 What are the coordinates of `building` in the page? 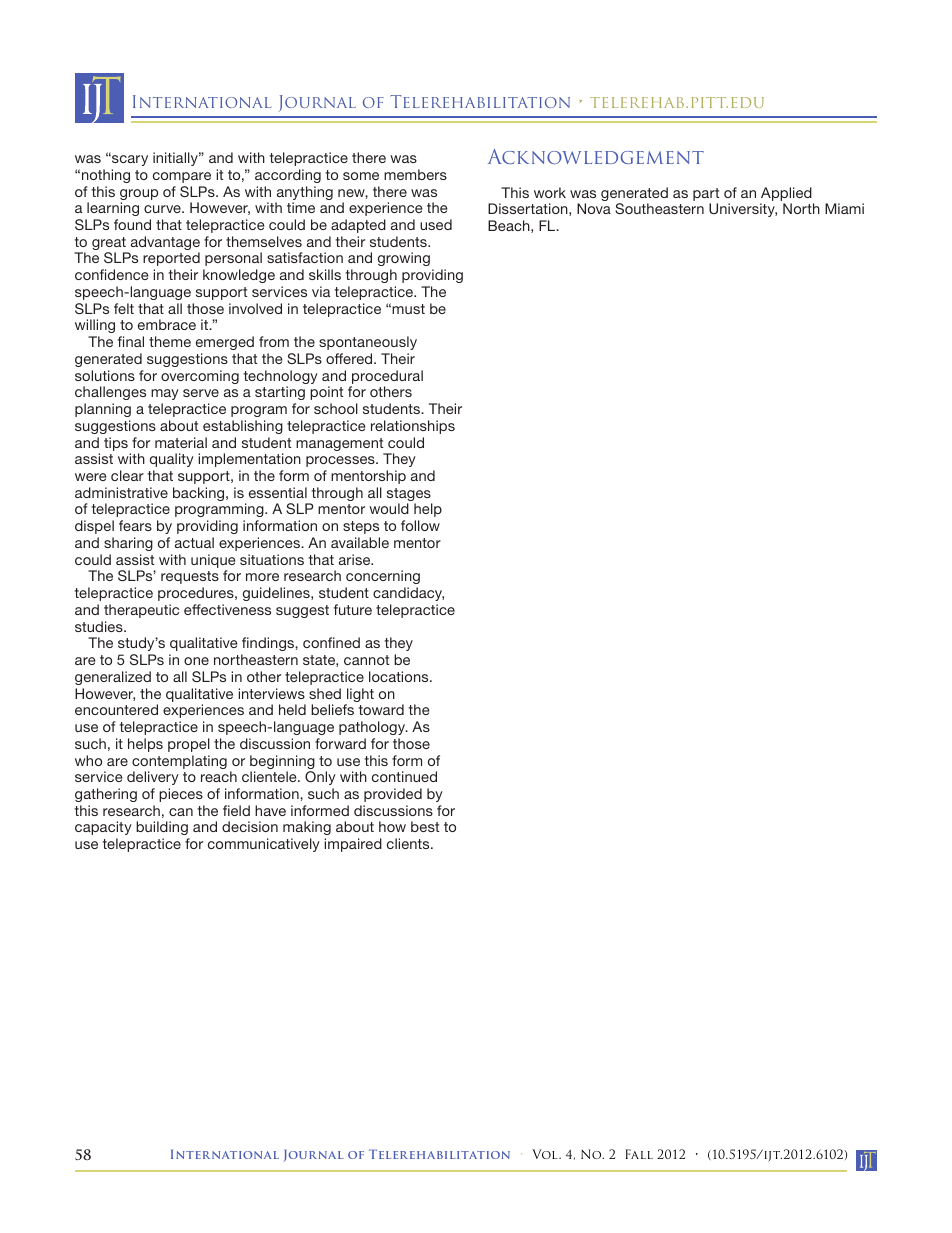 It's located at (163, 830).
